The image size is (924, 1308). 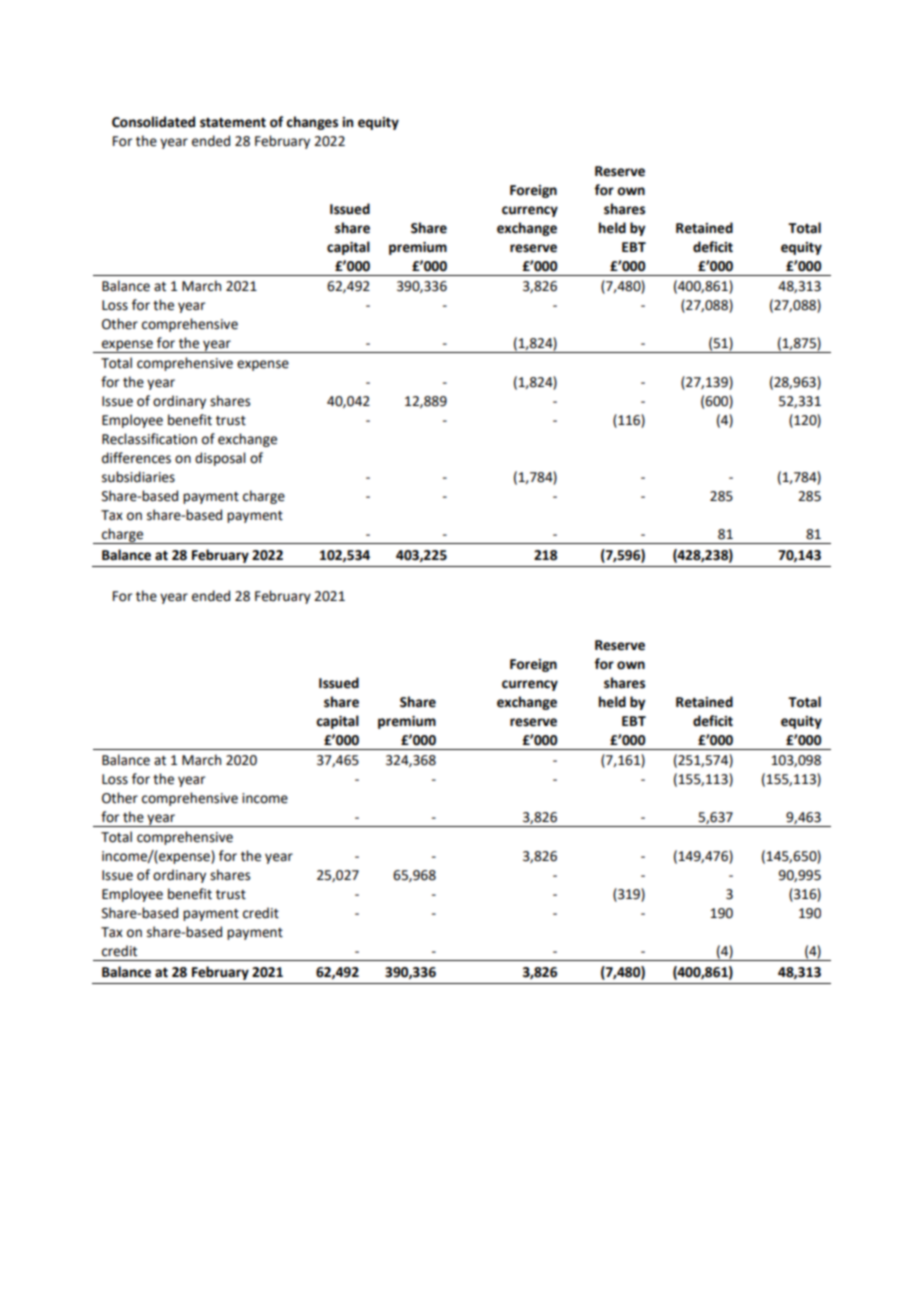 What do you see at coordinates (220, 459) in the image?
I see `disposal` at bounding box center [220, 459].
